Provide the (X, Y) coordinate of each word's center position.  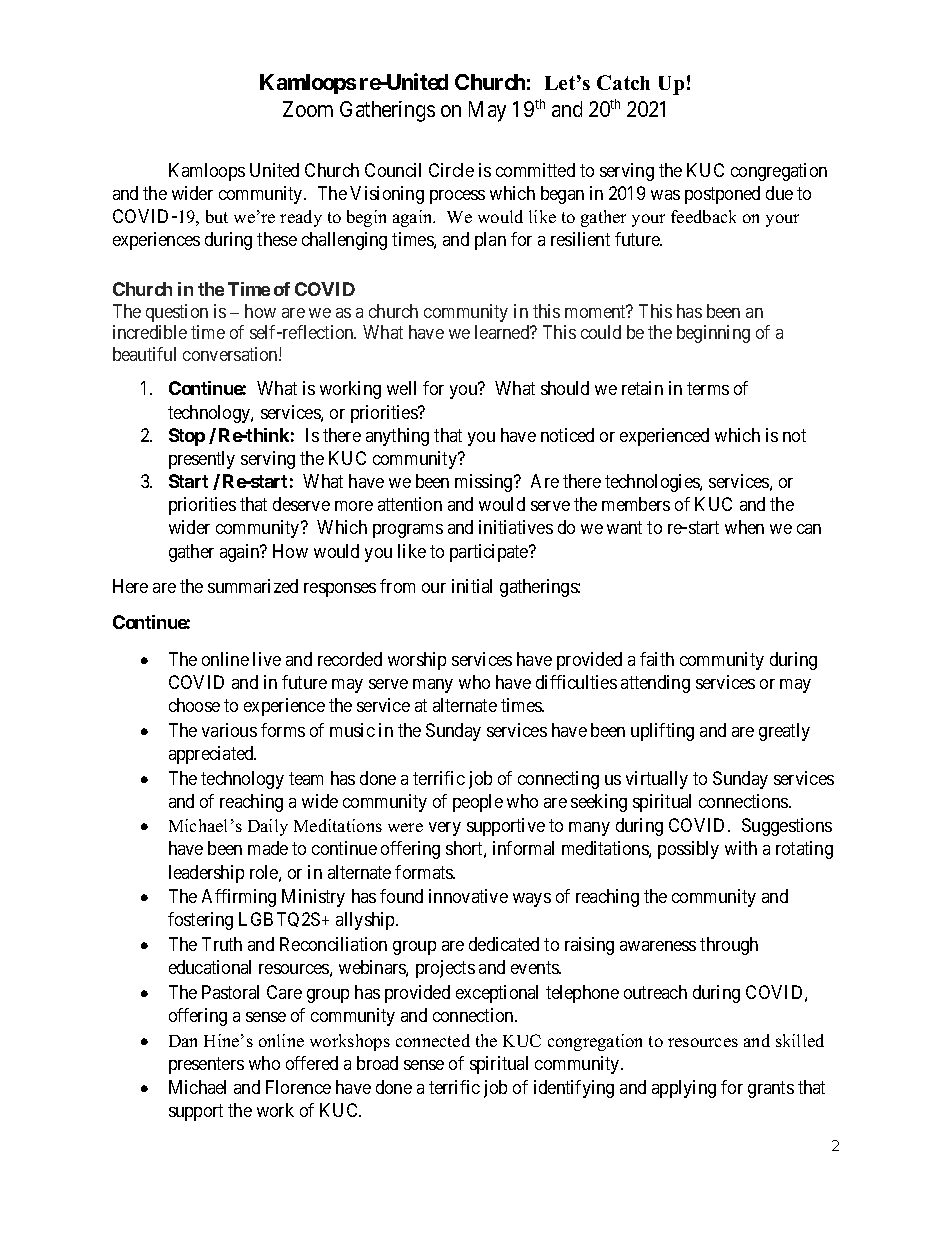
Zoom (308, 109)
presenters (206, 1065)
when (744, 527)
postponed (722, 195)
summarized (253, 586)
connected (433, 1040)
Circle (451, 170)
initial (472, 586)
